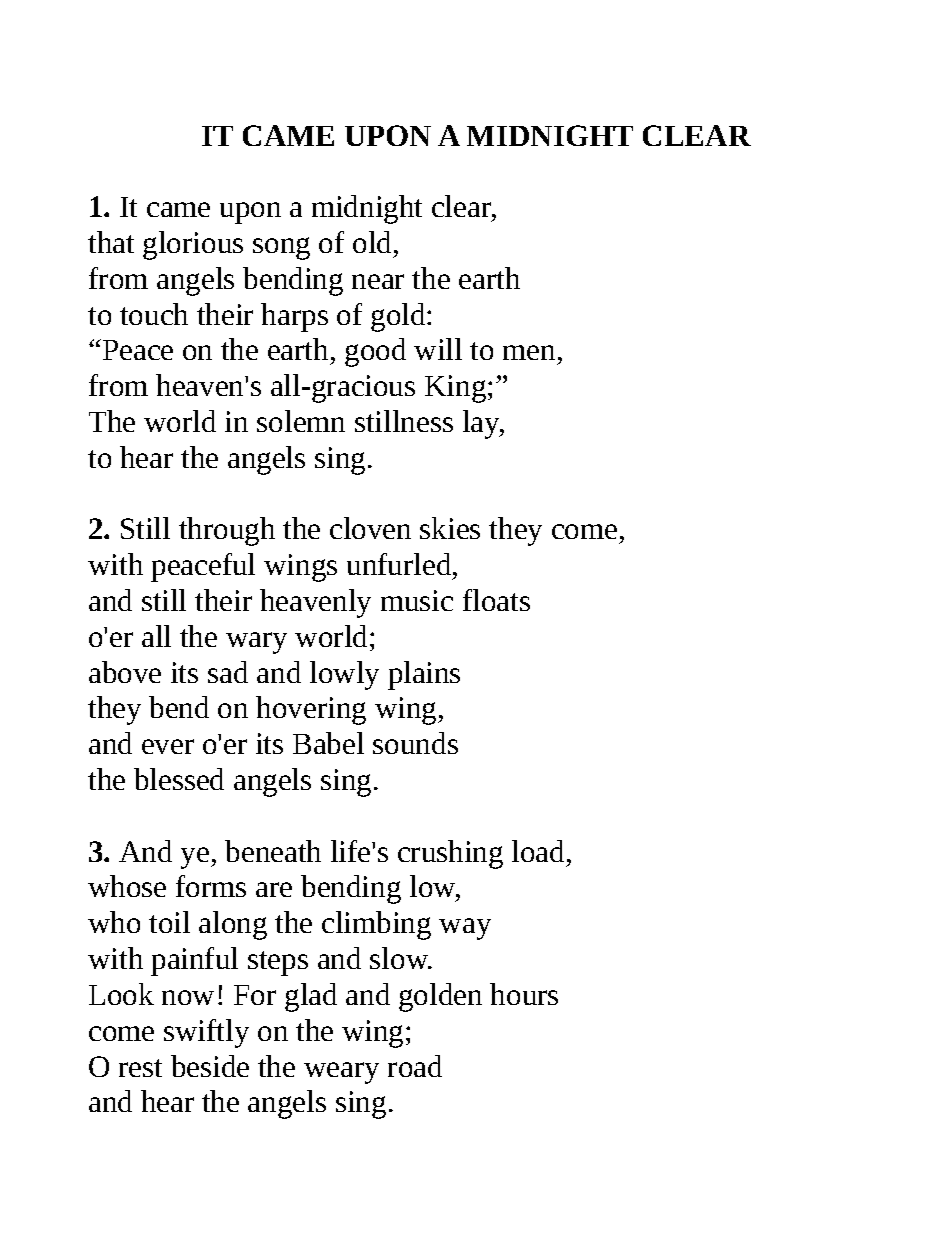 This page has width=952, height=1233. What do you see at coordinates (438, 349) in the page?
I see `will` at bounding box center [438, 349].
